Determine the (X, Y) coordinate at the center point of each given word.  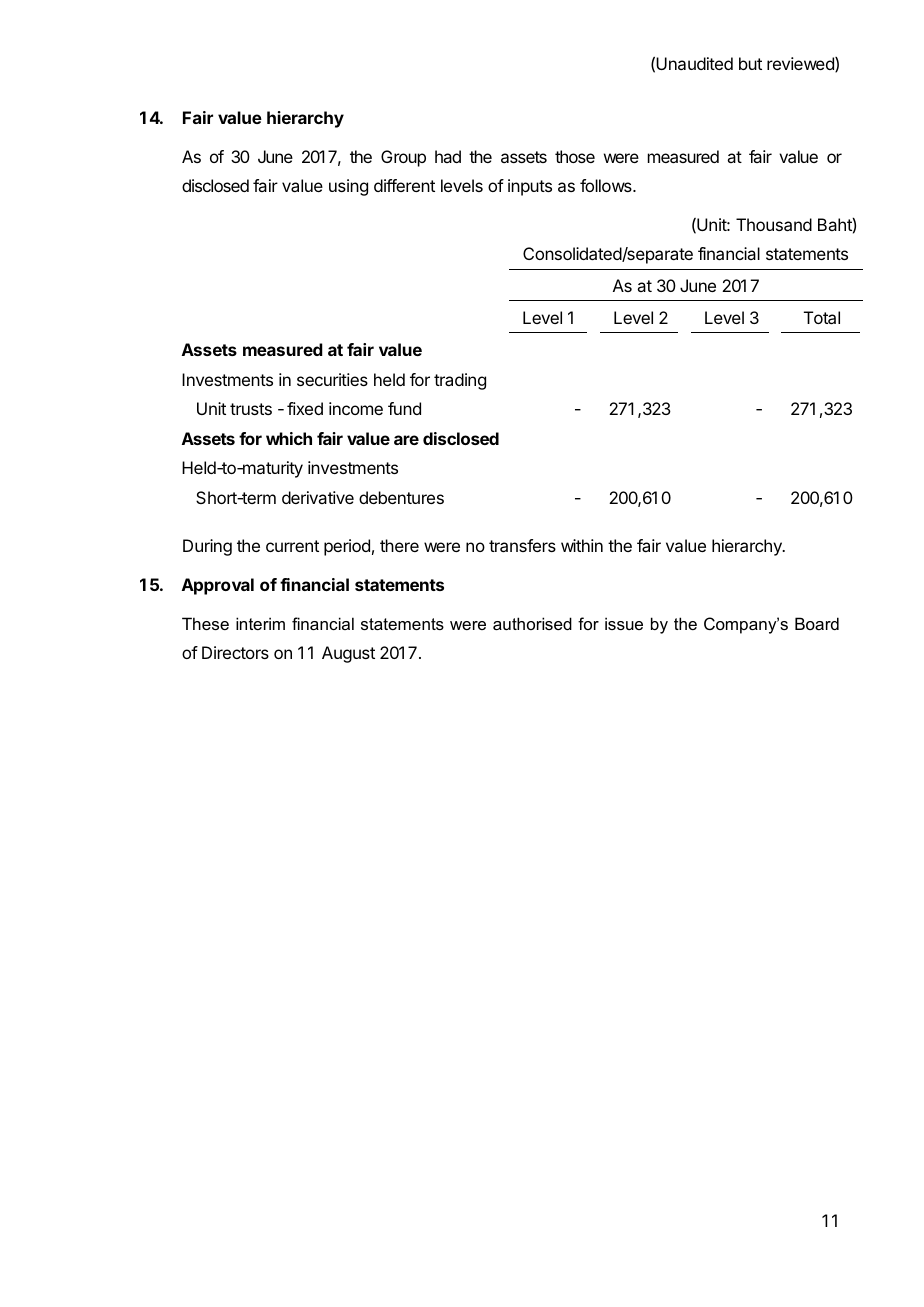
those (575, 156)
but (750, 63)
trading (460, 381)
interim (260, 623)
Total (822, 317)
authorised (532, 623)
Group (403, 158)
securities (332, 379)
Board (817, 623)
